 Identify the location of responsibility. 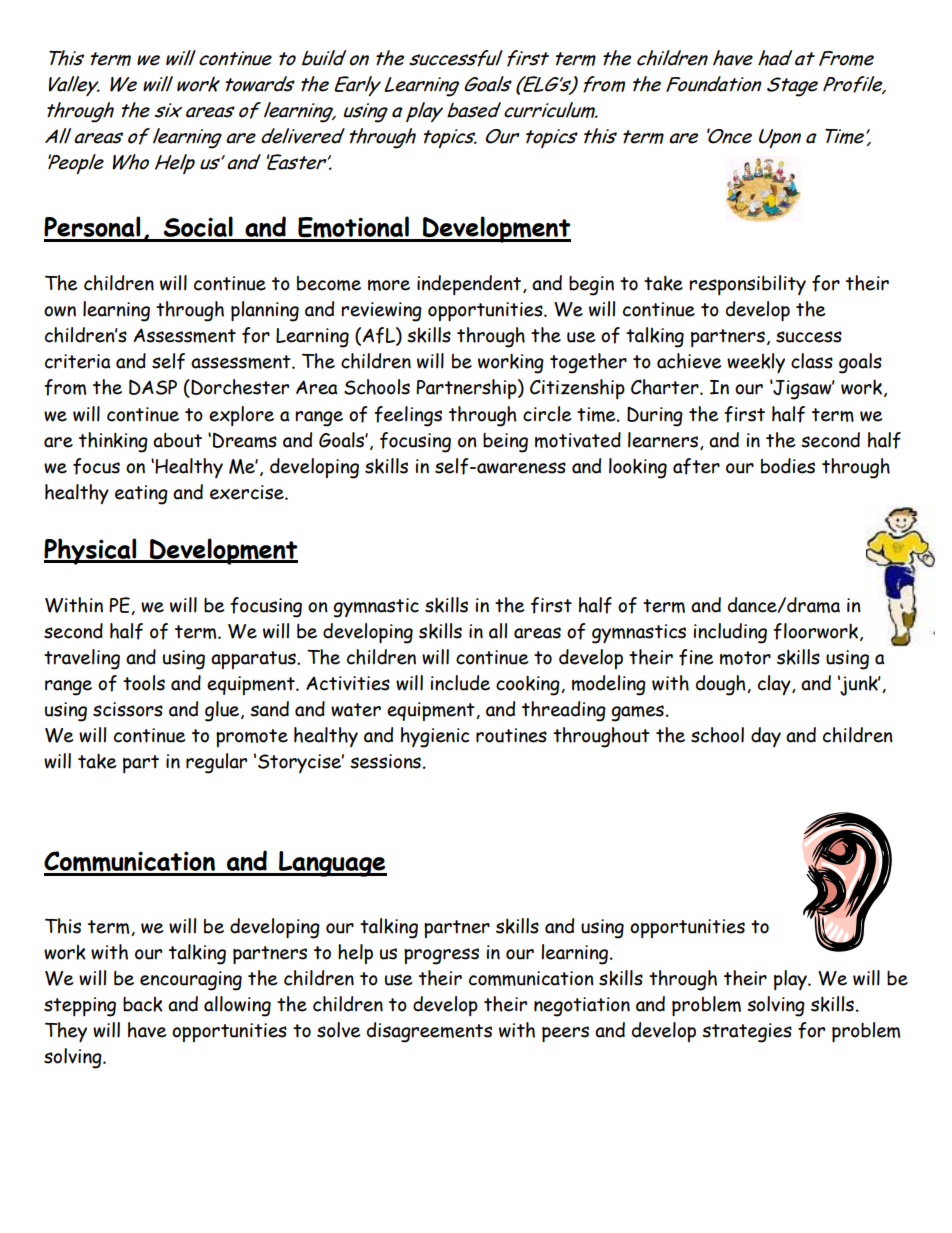
(748, 285).
